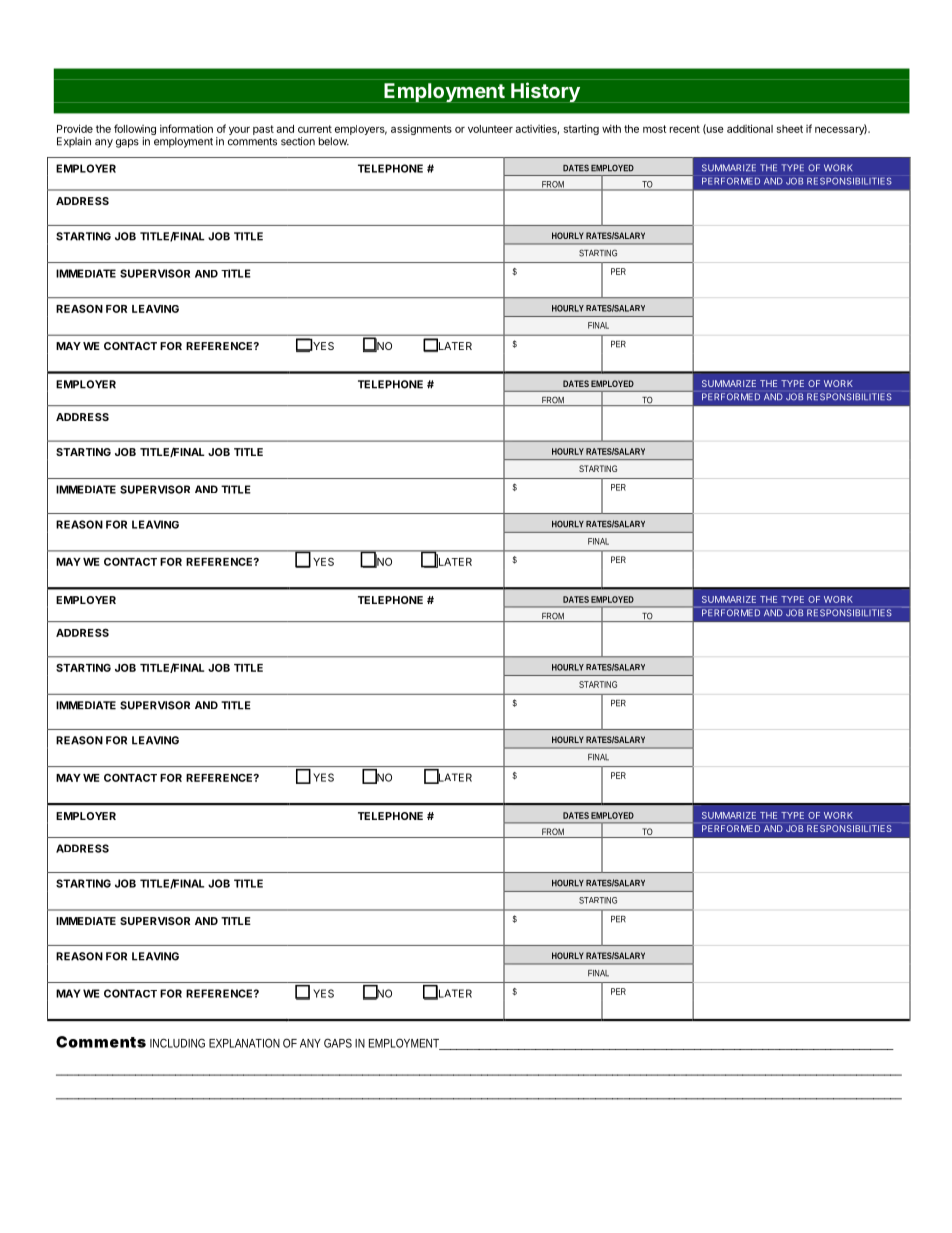 This page has width=952, height=1233. Describe the element at coordinates (421, 129) in the page. I see `assignments` at that location.
